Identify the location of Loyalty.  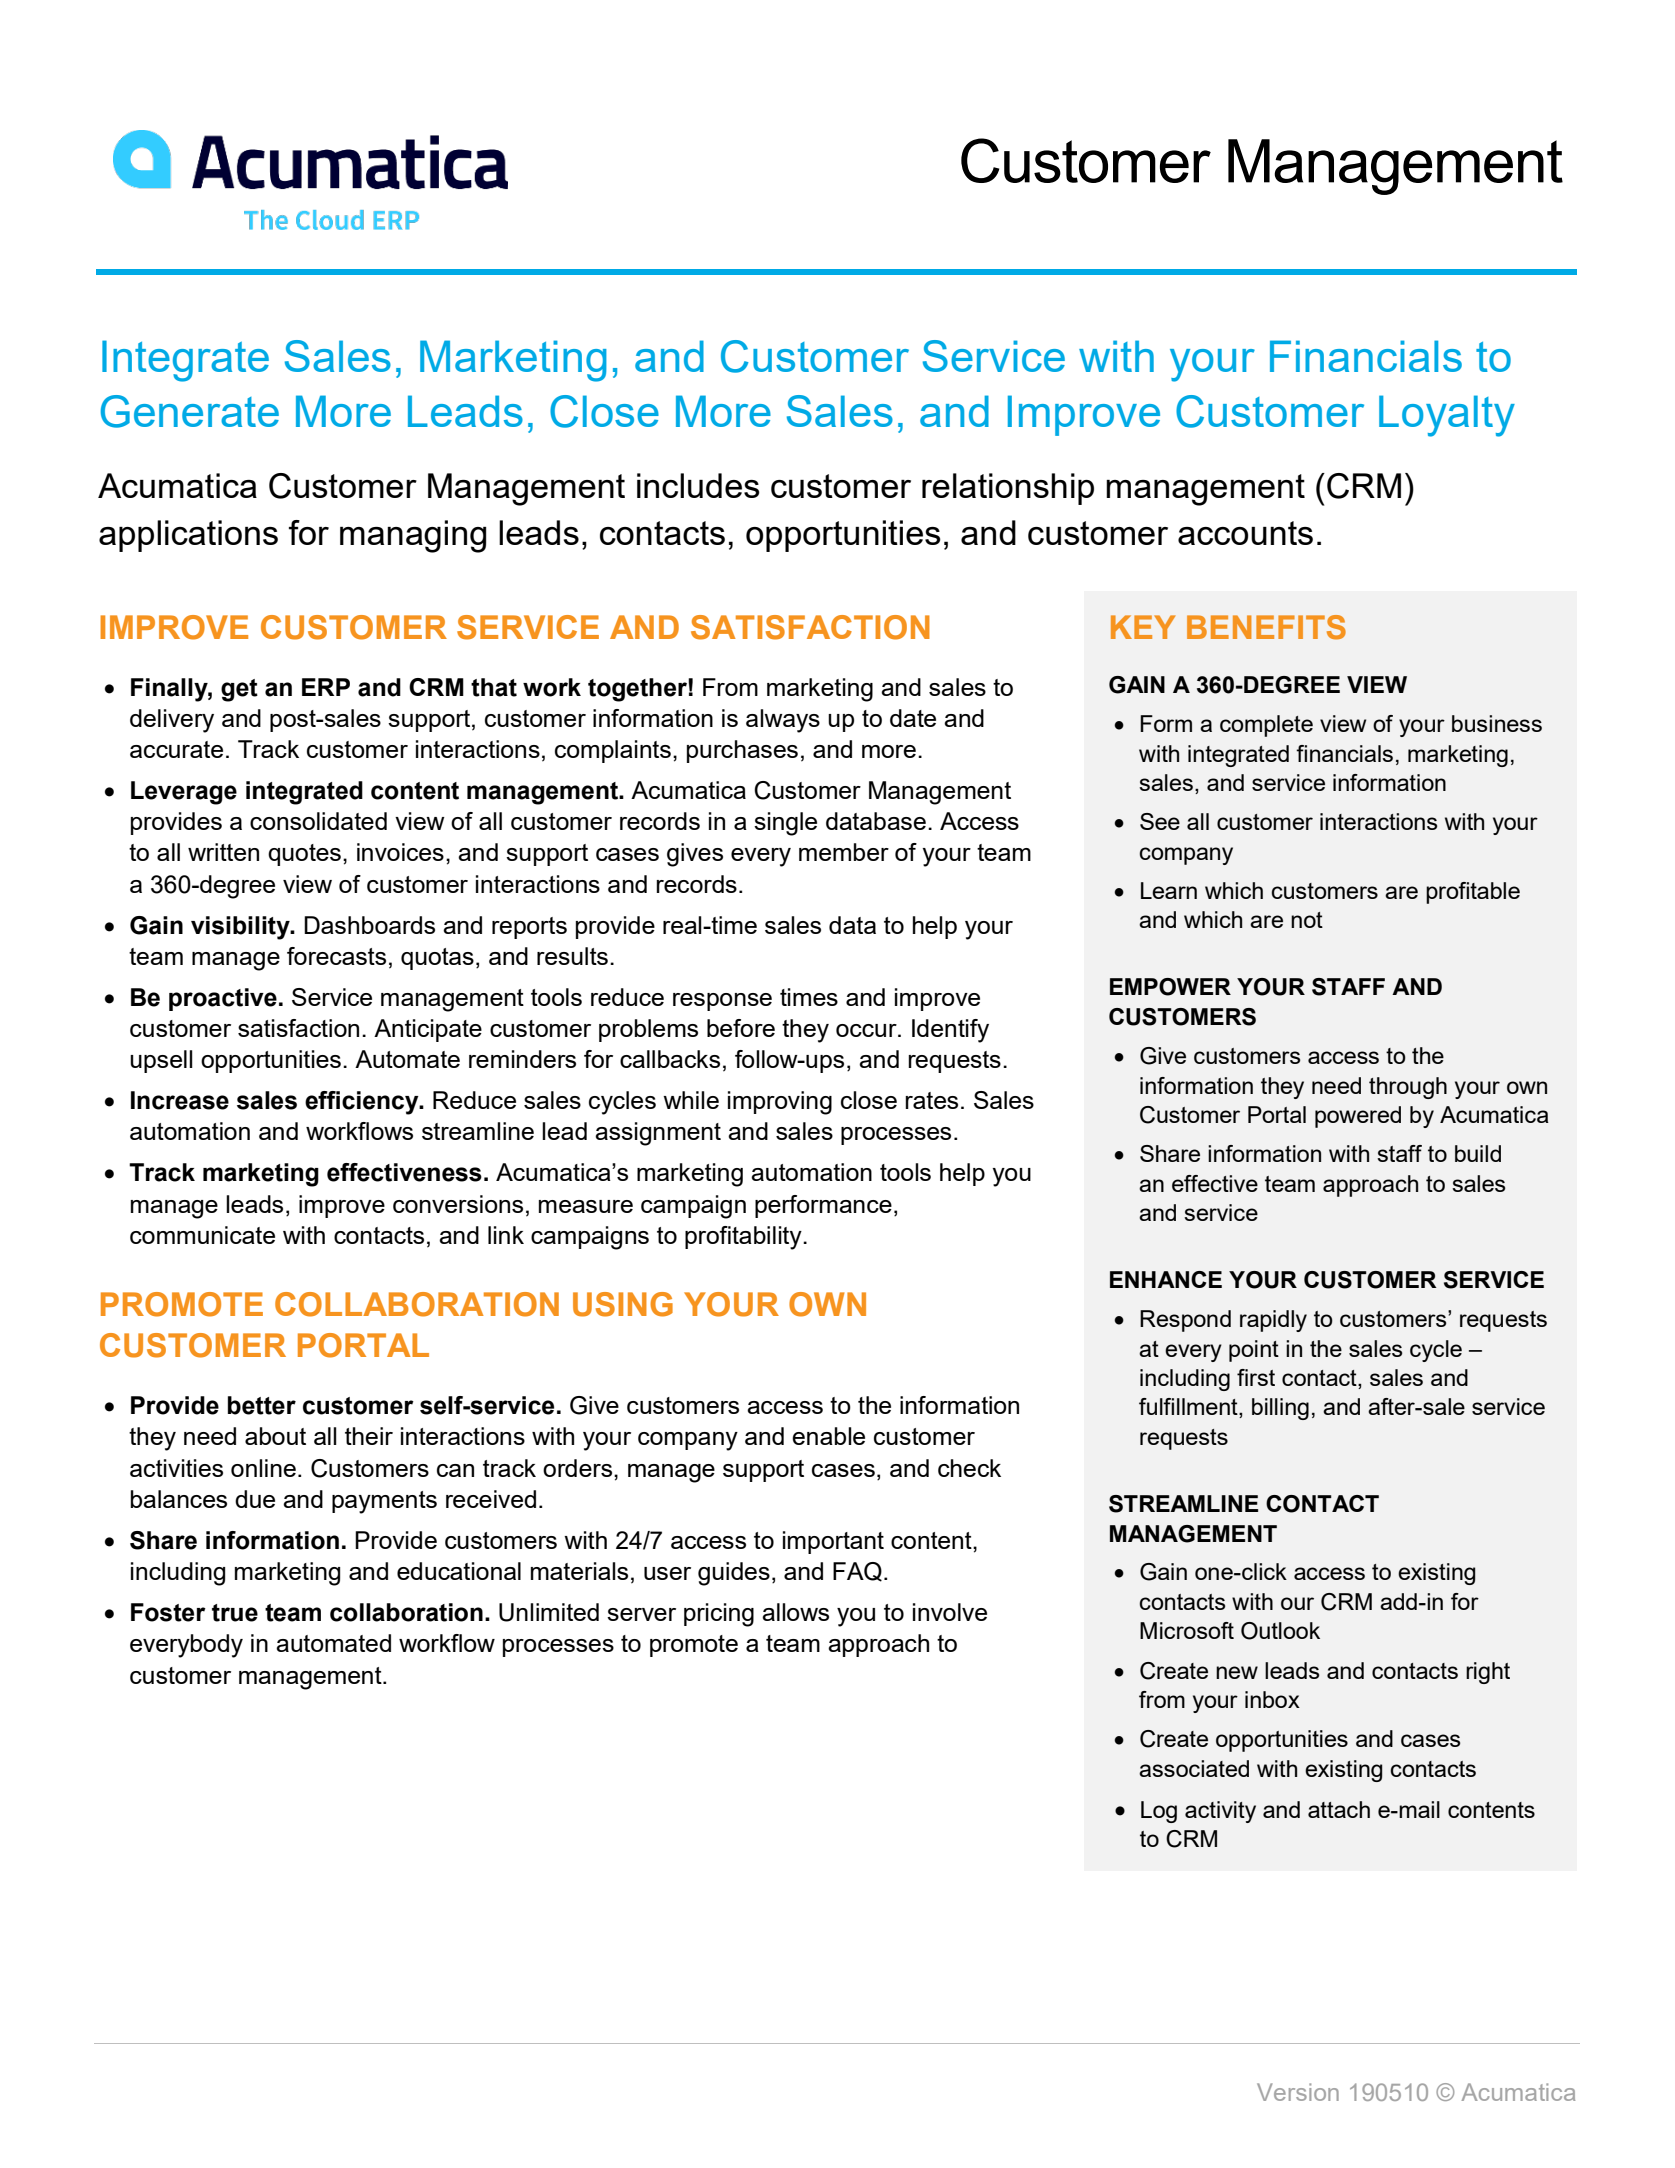
(1447, 416).
